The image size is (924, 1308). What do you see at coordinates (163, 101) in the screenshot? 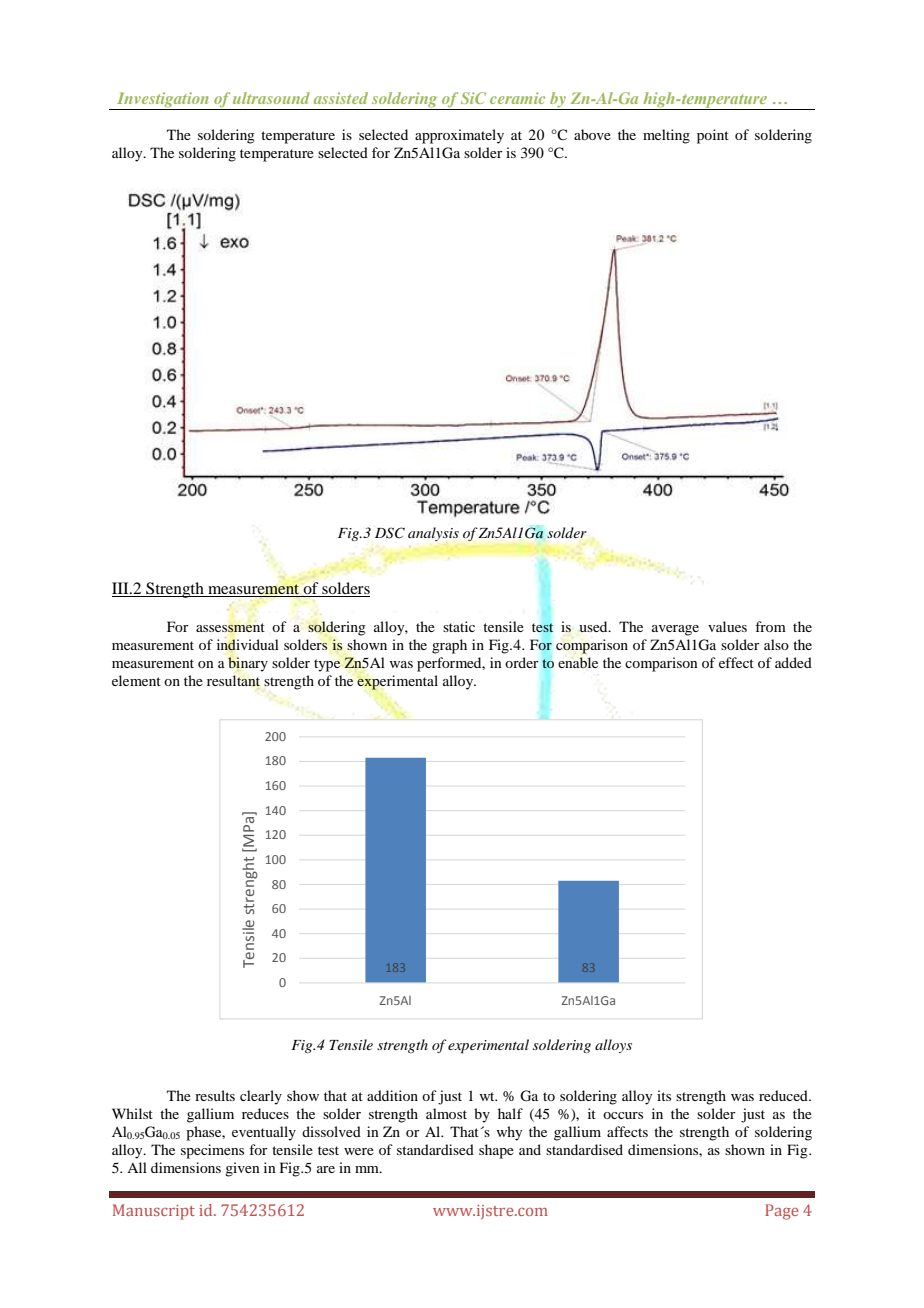
I see `Investigation` at bounding box center [163, 101].
